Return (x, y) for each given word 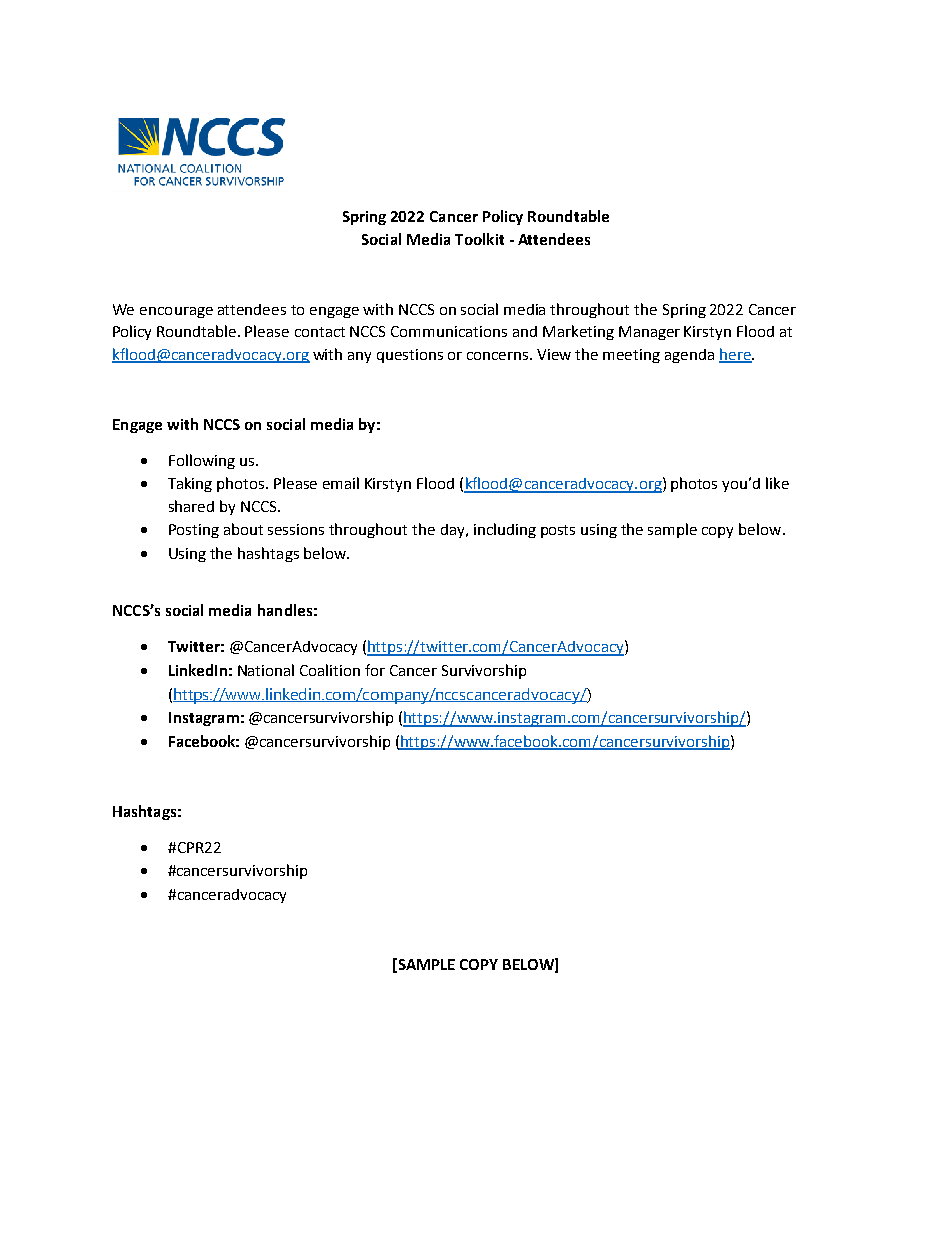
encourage (176, 312)
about (243, 529)
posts (558, 531)
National (266, 670)
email (341, 483)
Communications (449, 331)
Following (202, 461)
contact (320, 332)
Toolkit (479, 239)
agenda (689, 356)
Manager (649, 333)
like (777, 483)
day (454, 531)
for (375, 670)
